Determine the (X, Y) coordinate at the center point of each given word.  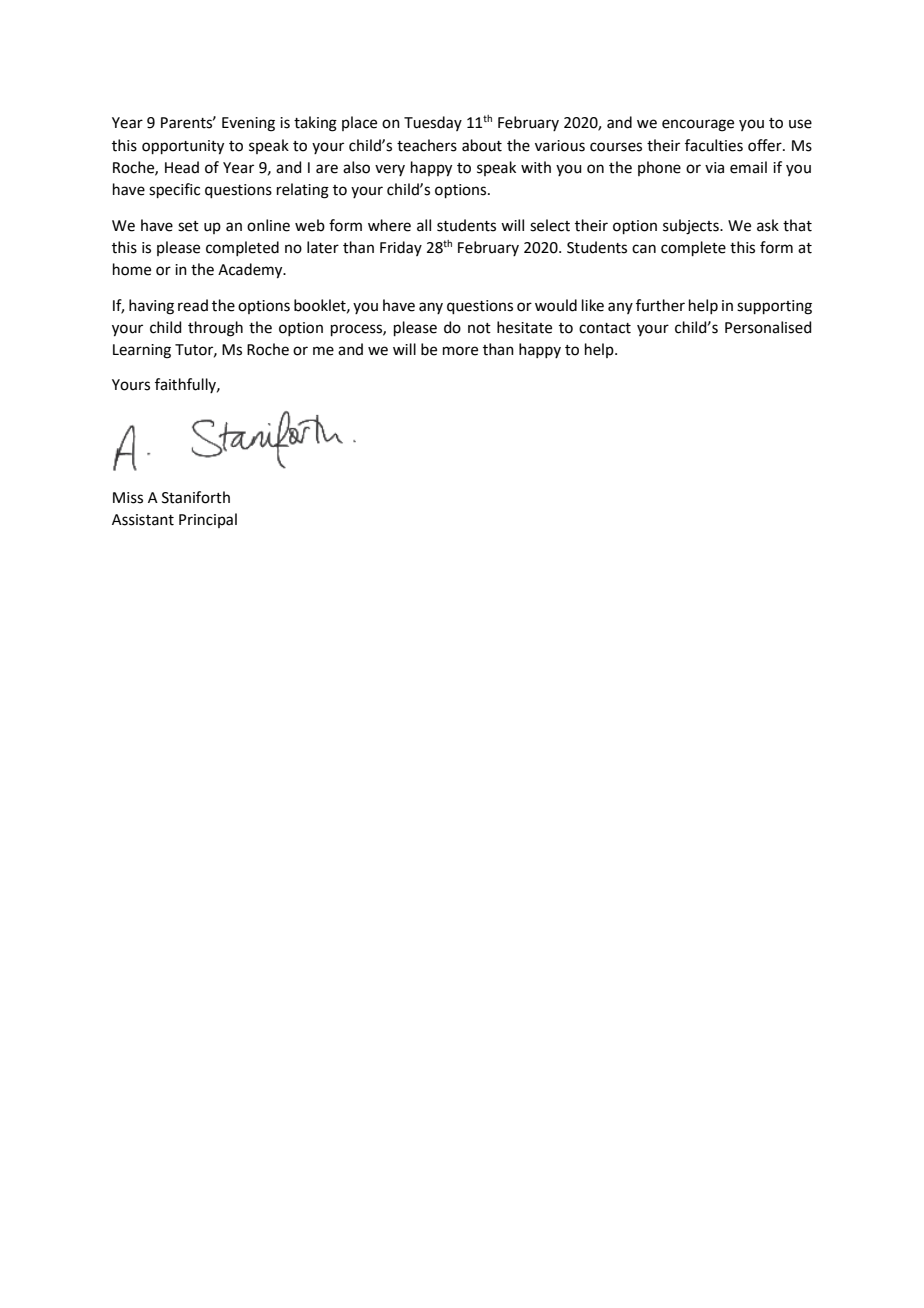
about (482, 145)
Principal (208, 520)
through (215, 329)
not (479, 328)
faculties (714, 145)
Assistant (143, 520)
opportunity (183, 147)
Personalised (768, 327)
